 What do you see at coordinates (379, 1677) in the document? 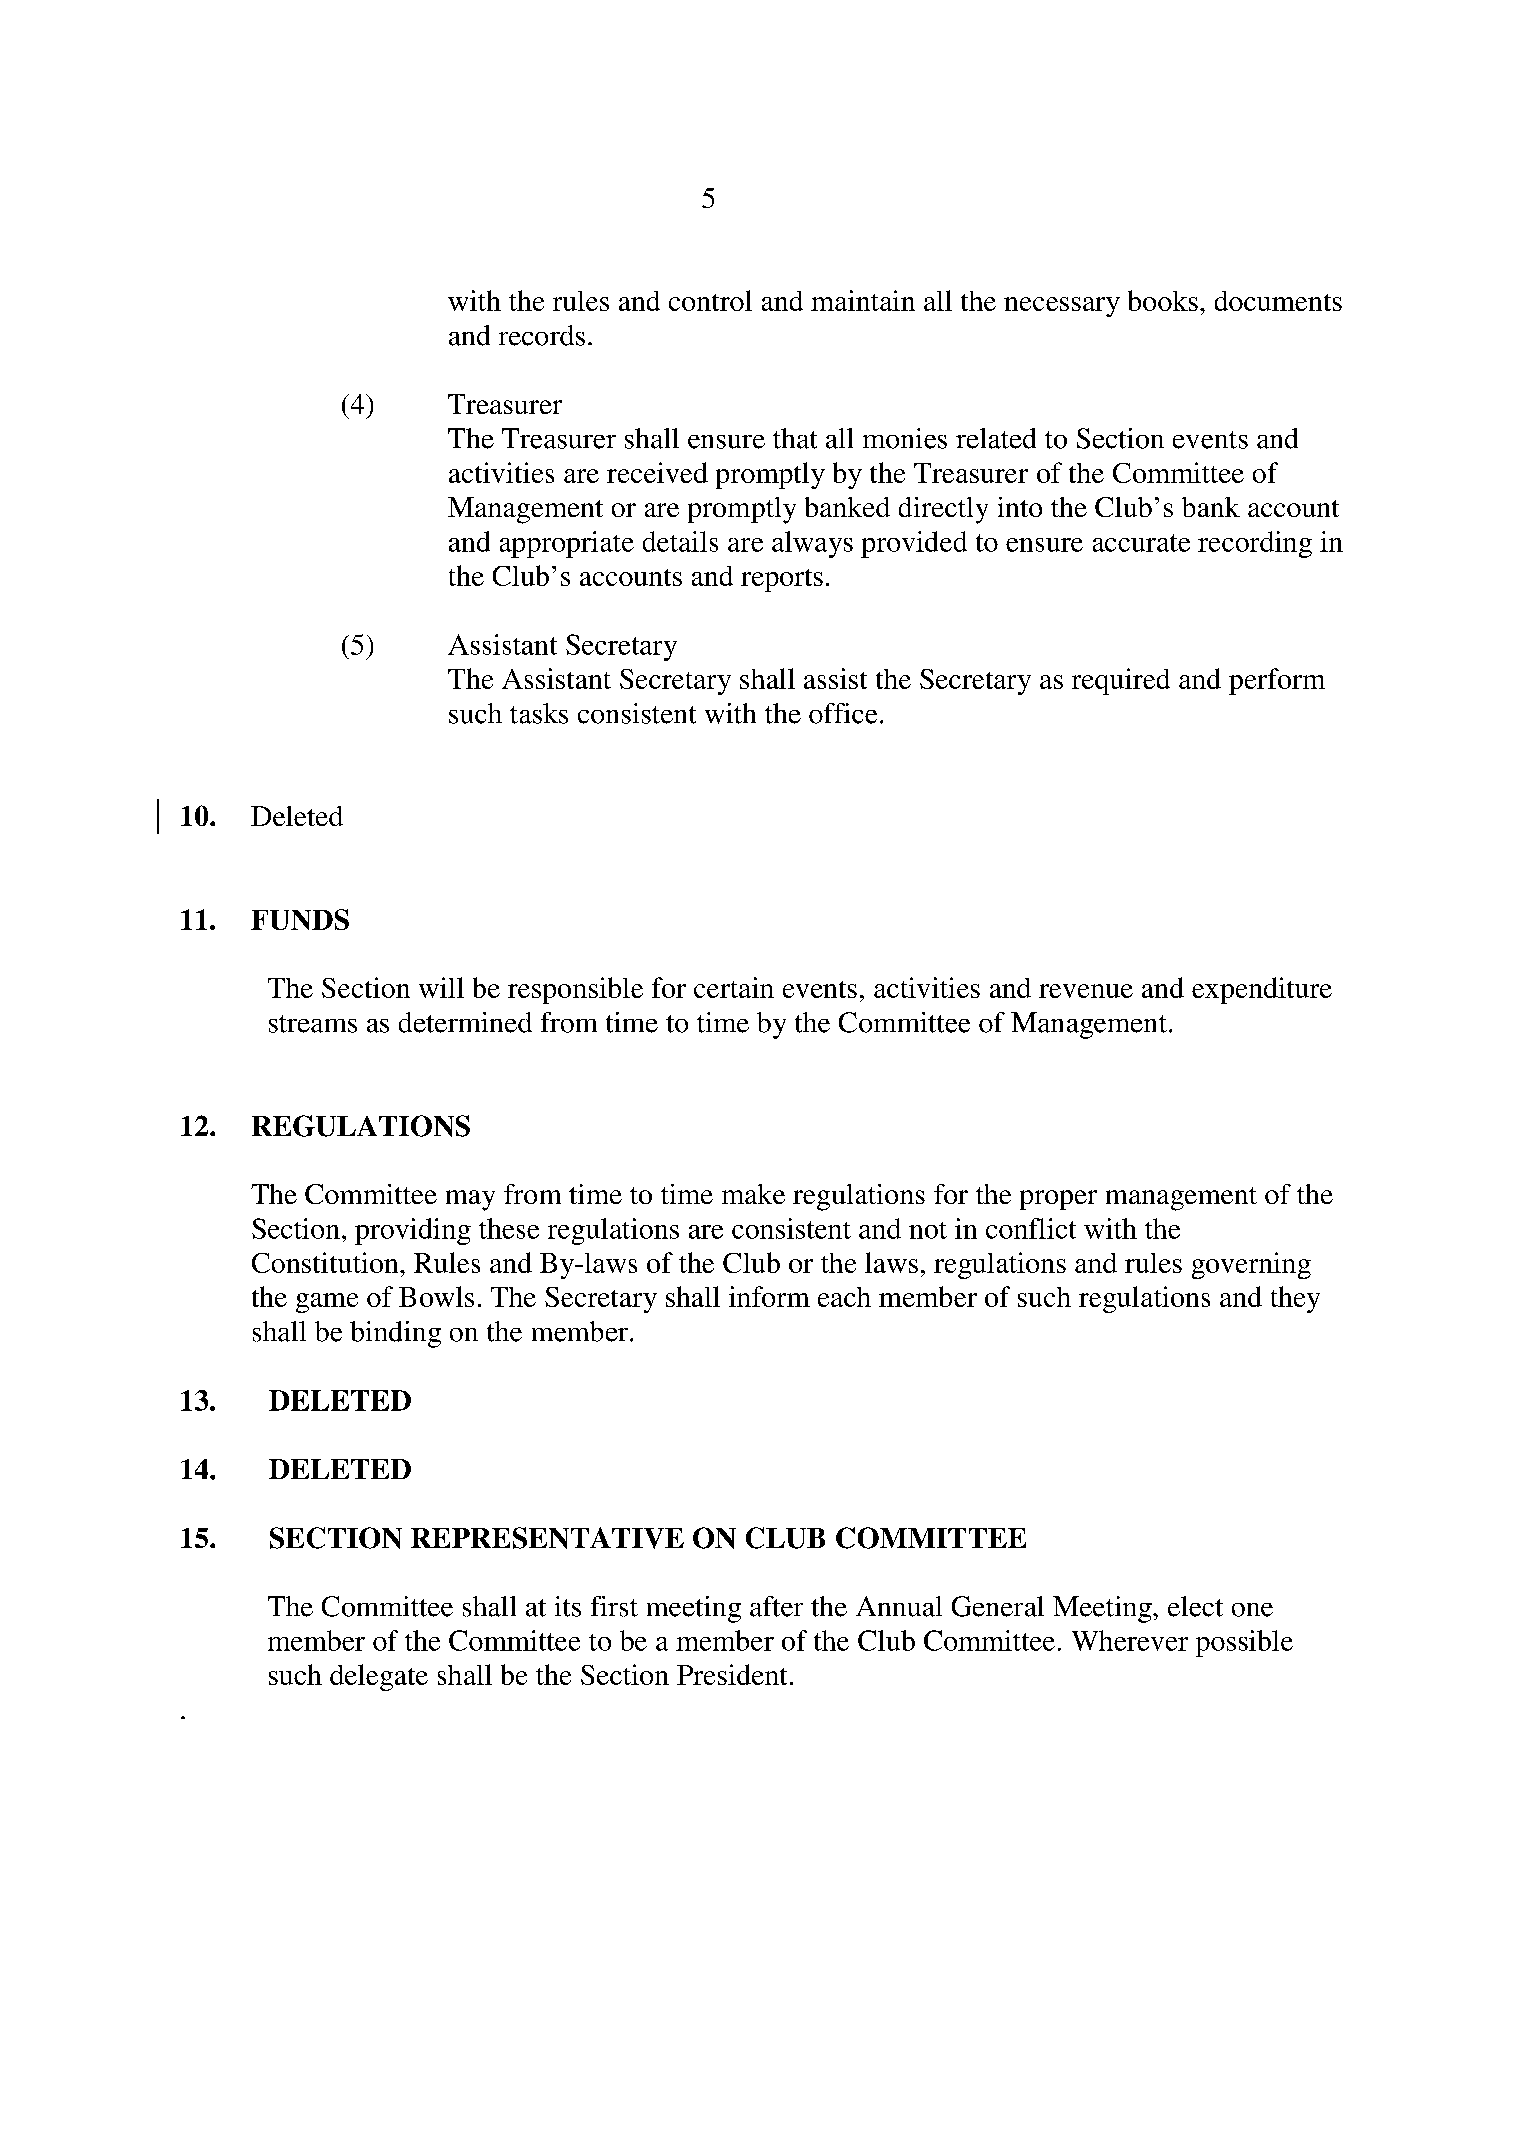
I see `delegate` at bounding box center [379, 1677].
